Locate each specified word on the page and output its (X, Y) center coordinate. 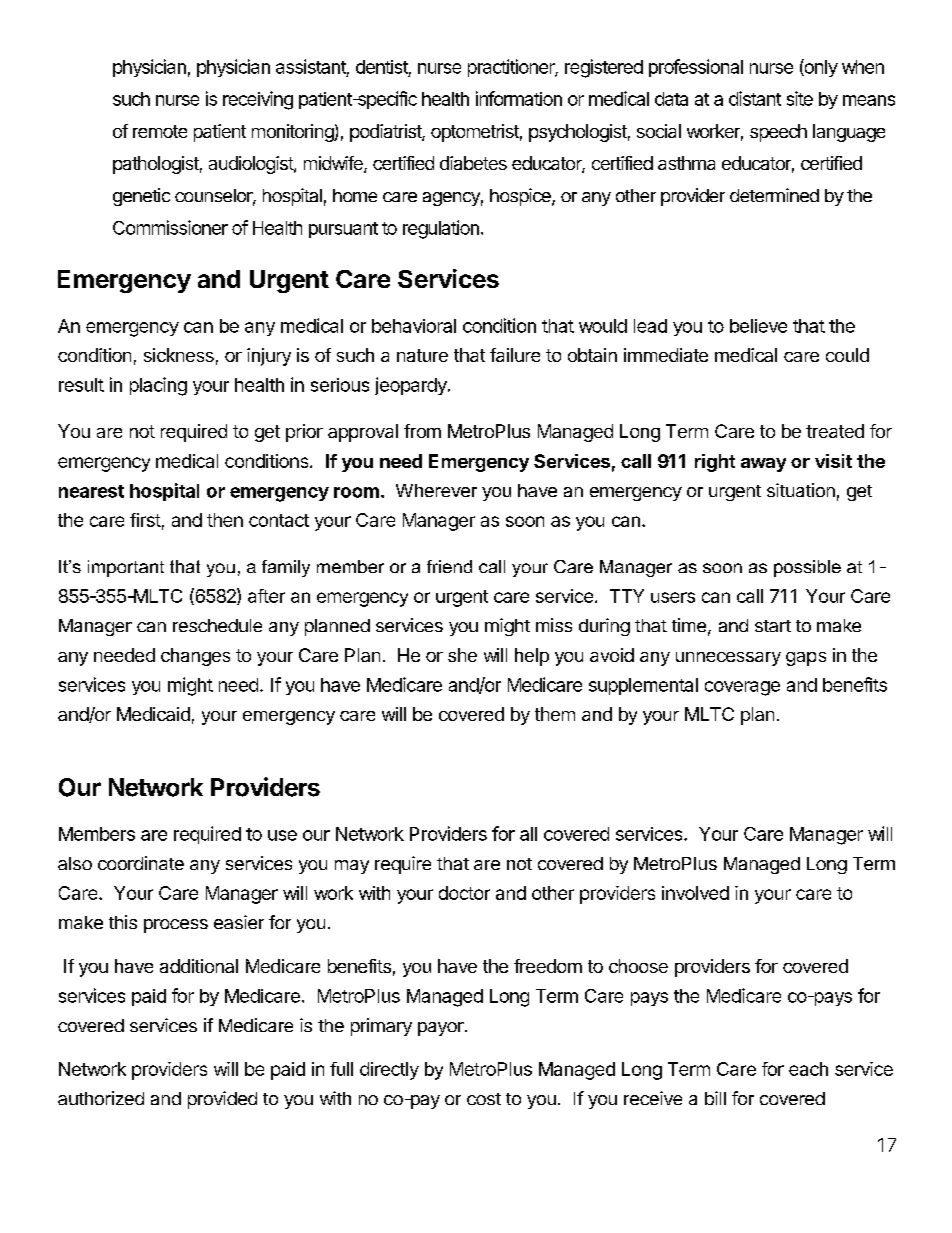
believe (758, 326)
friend (449, 566)
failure (515, 355)
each (808, 1069)
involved (695, 893)
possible (807, 568)
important (126, 568)
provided (222, 1100)
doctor (464, 893)
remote (160, 131)
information (519, 98)
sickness (179, 355)
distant (755, 98)
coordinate (141, 863)
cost (484, 1099)
